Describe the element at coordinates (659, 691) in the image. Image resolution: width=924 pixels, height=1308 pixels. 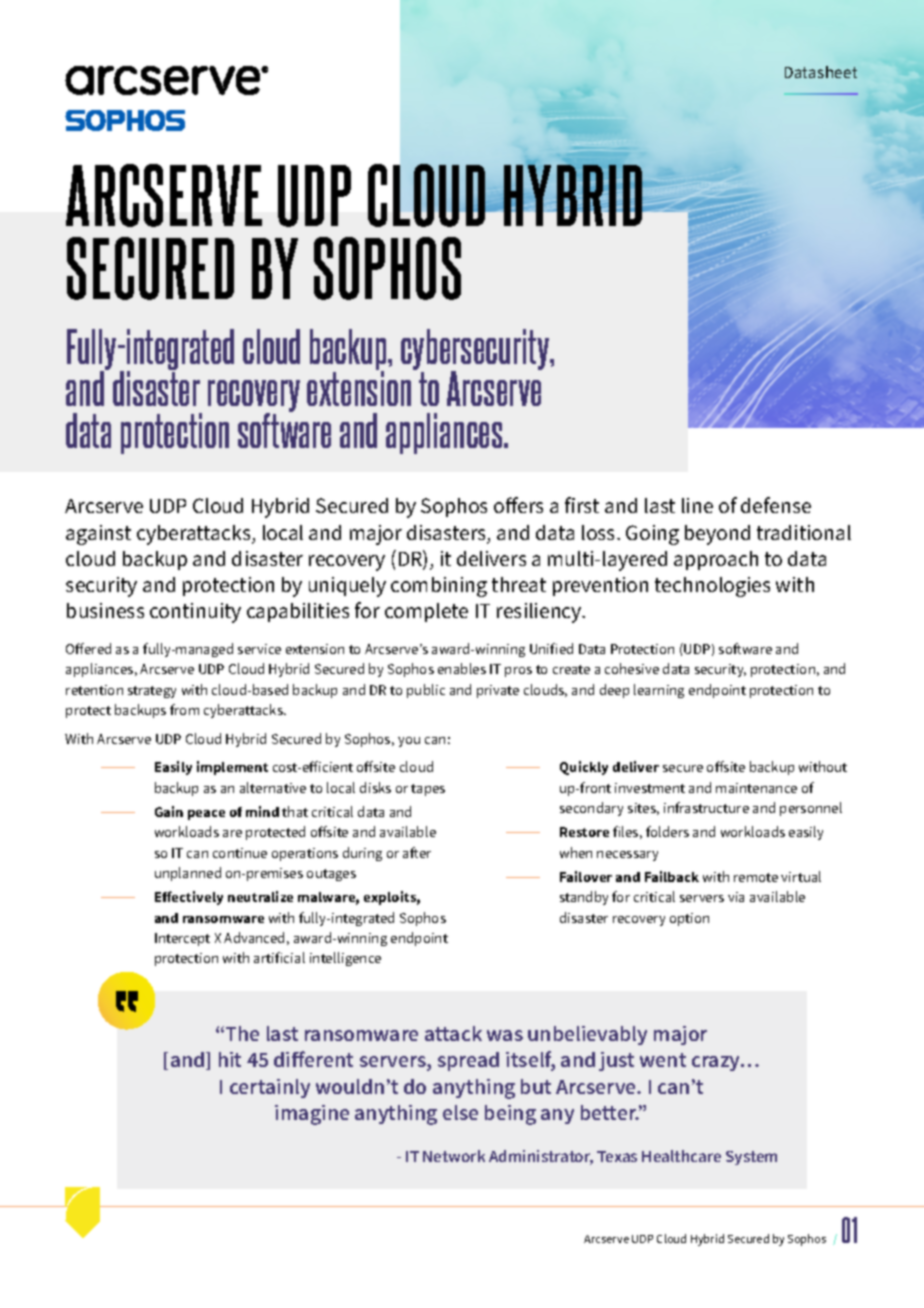
I see `learning` at that location.
